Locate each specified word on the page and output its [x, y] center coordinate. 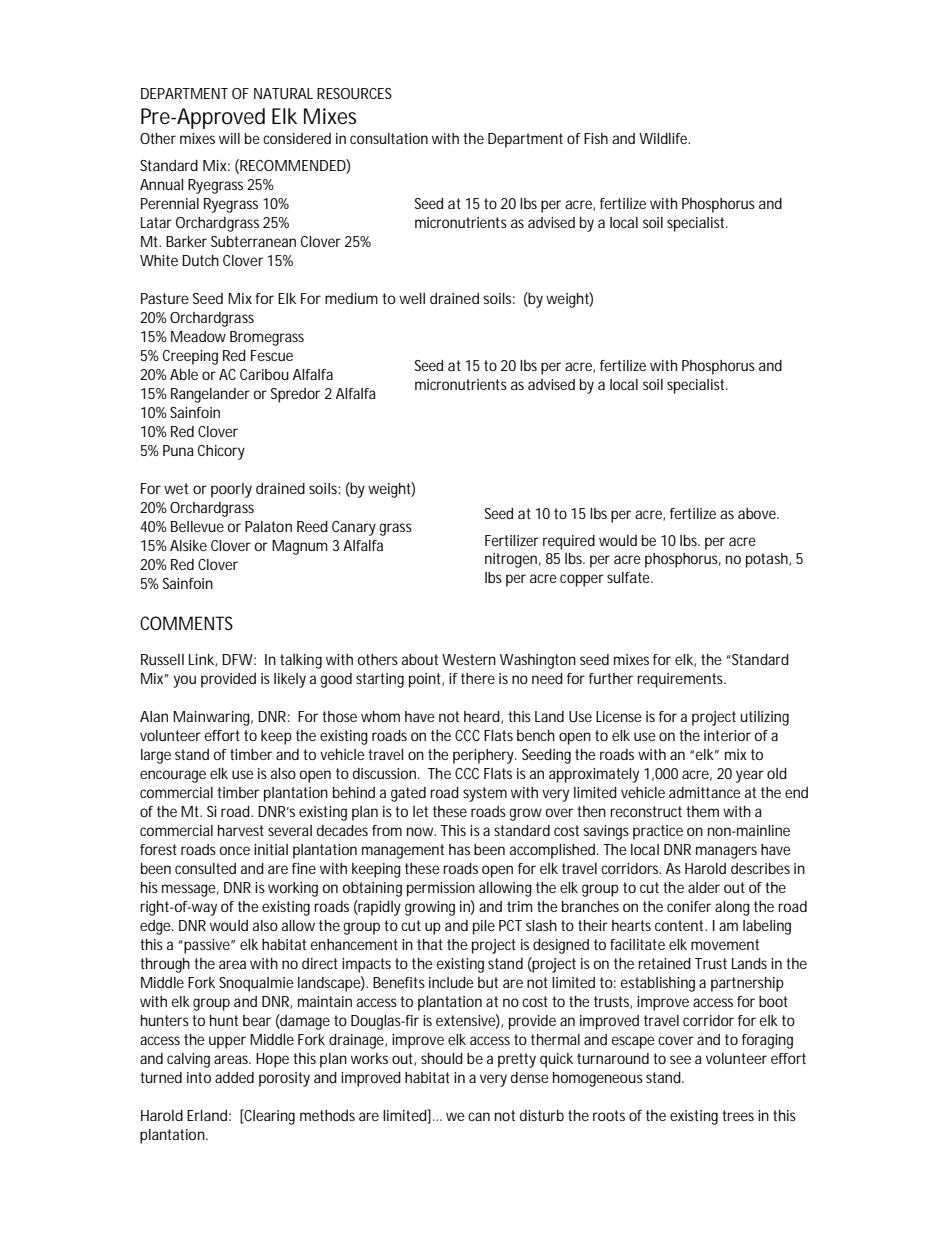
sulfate [630, 577]
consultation [389, 138]
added [234, 1077]
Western [469, 659]
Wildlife [664, 138]
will [229, 138]
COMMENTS [186, 623]
